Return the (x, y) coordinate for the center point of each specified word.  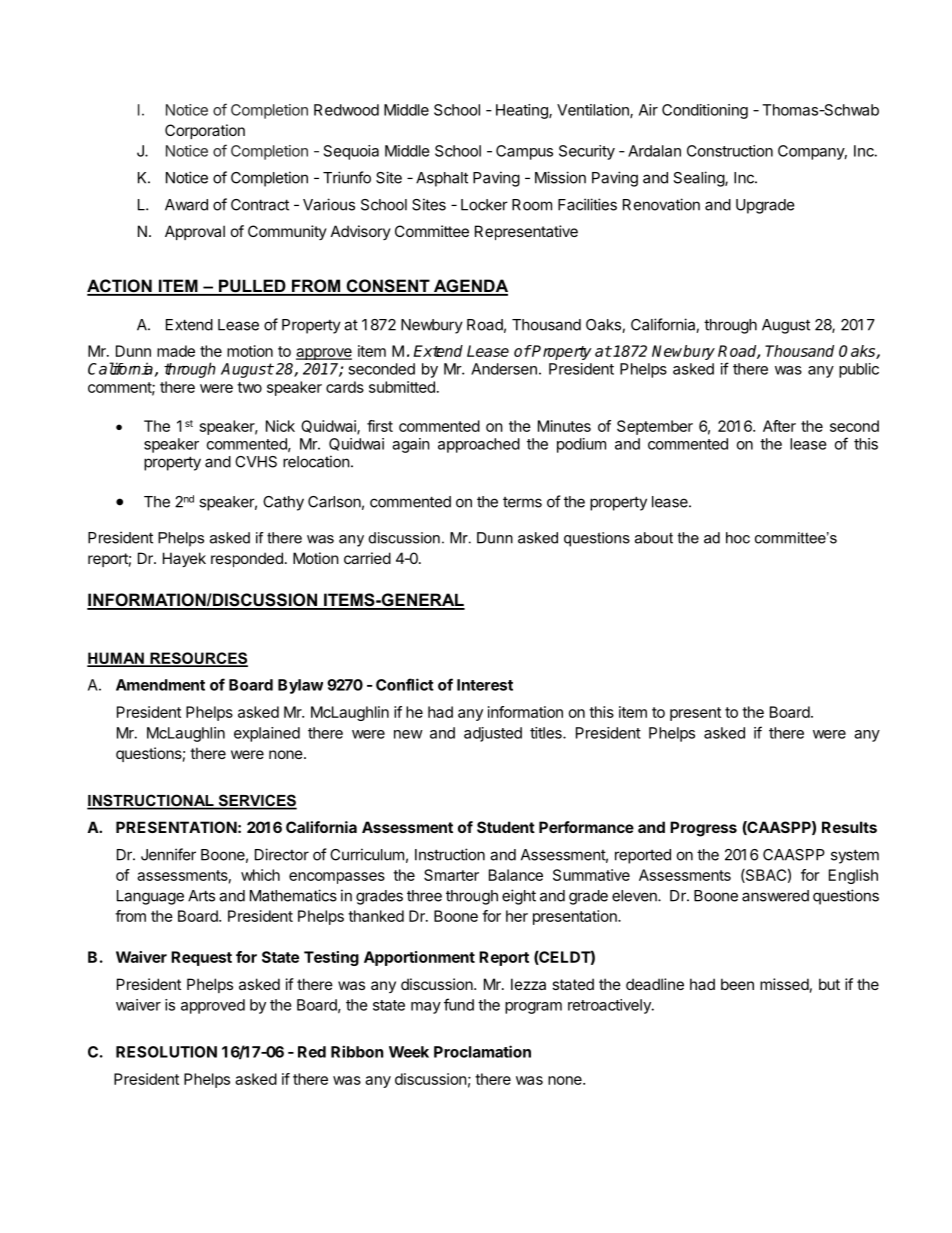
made (176, 351)
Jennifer (168, 854)
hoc (738, 538)
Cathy (283, 503)
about (654, 538)
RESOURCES (198, 659)
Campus (524, 152)
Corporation (205, 131)
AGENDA (469, 287)
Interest (485, 685)
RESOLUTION (166, 1052)
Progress (703, 829)
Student (506, 827)
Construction (730, 151)
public (859, 370)
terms (522, 502)
